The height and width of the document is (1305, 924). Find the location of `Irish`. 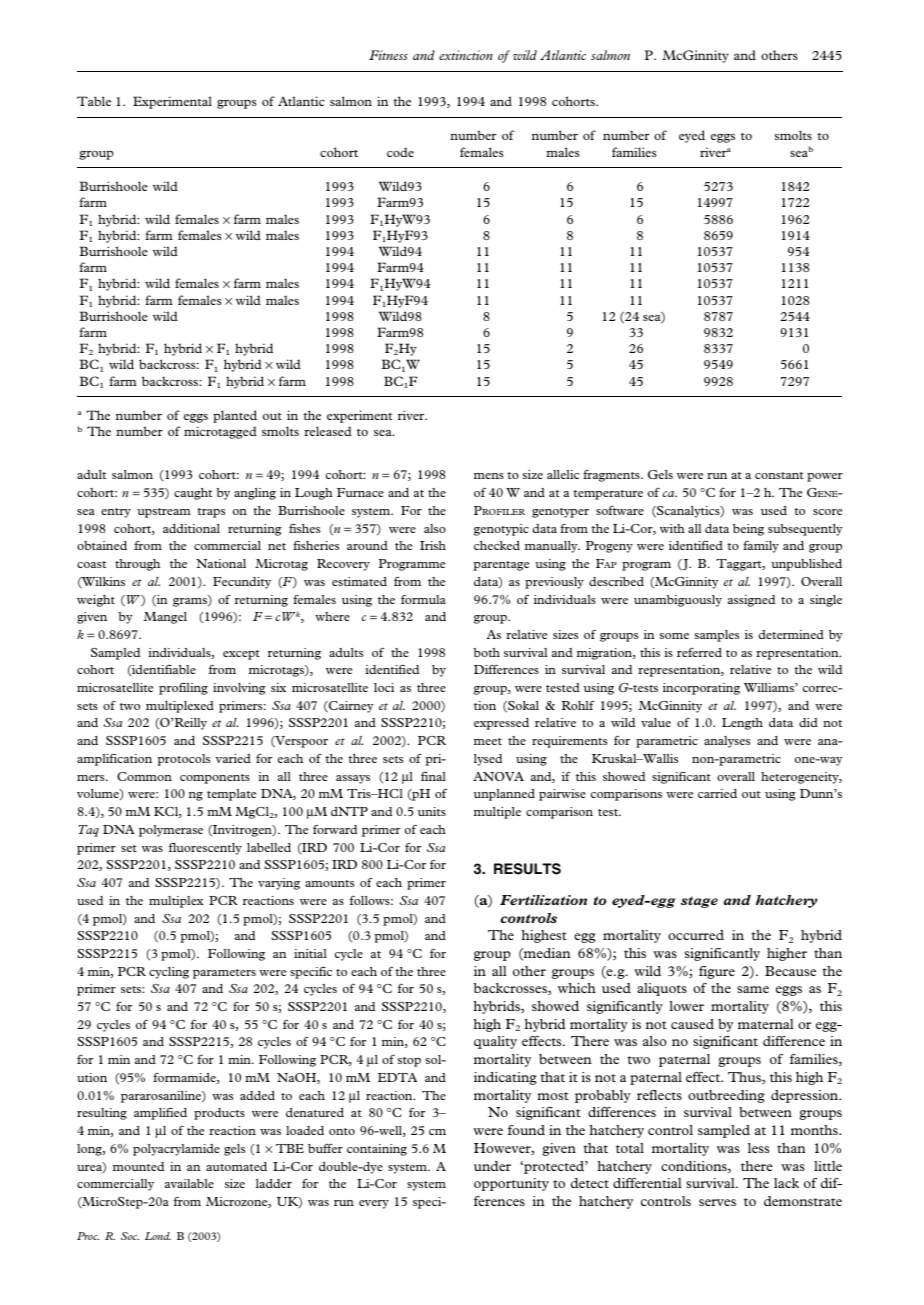

Irish is located at coordinates (433, 545).
